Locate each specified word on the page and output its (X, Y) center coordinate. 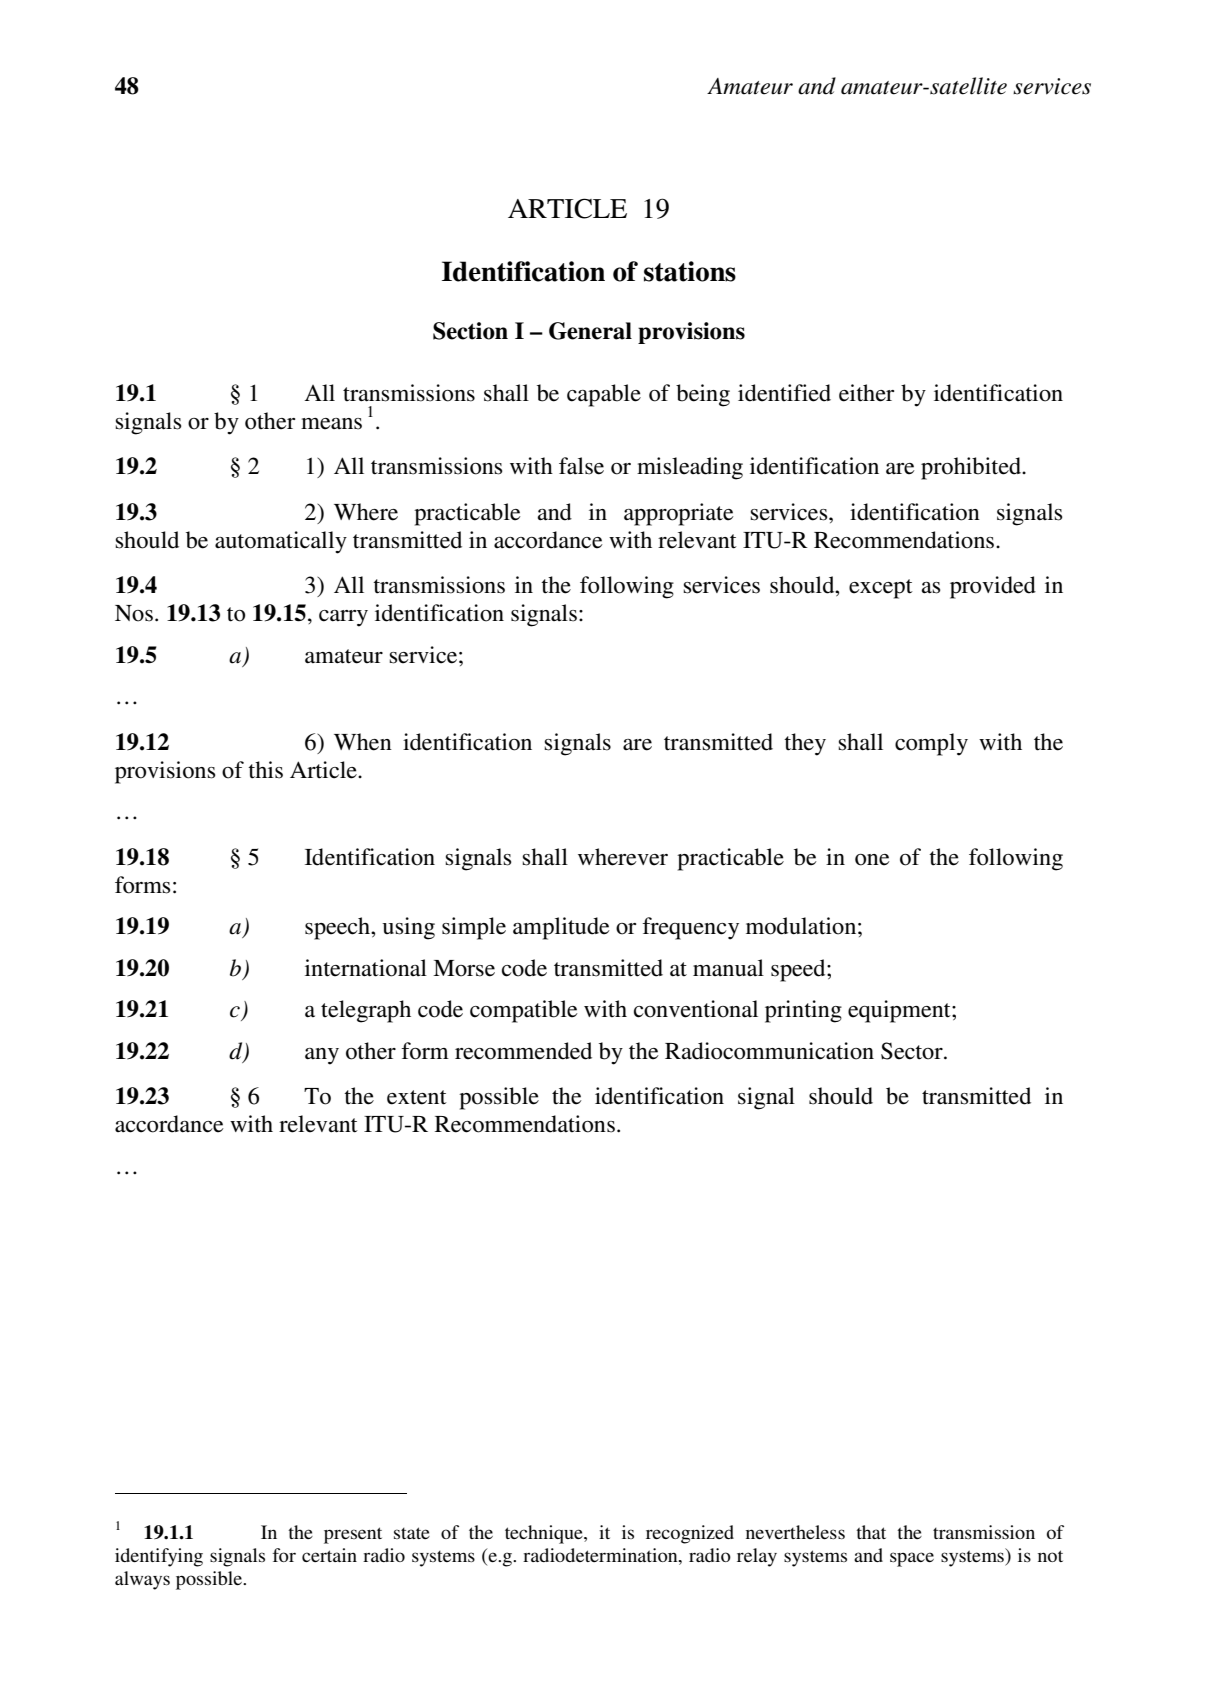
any (322, 1056)
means (331, 424)
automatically (281, 542)
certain (329, 1555)
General (590, 331)
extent (417, 1097)
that (871, 1532)
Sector (913, 1051)
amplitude (561, 928)
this (265, 770)
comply (931, 744)
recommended (523, 1051)
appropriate (679, 514)
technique (545, 1534)
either (866, 393)
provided (993, 587)
